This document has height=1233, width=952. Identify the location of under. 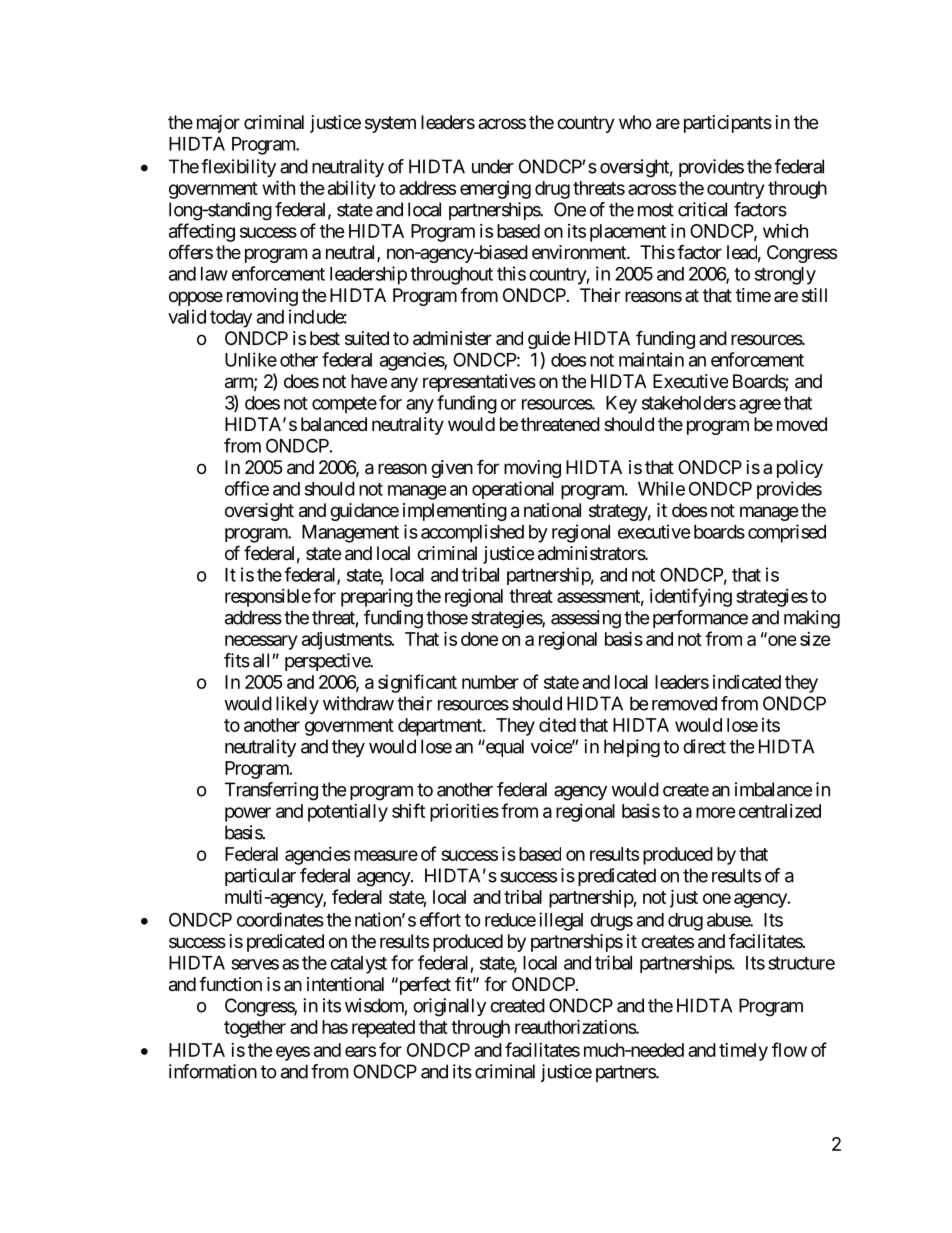
(493, 166).
